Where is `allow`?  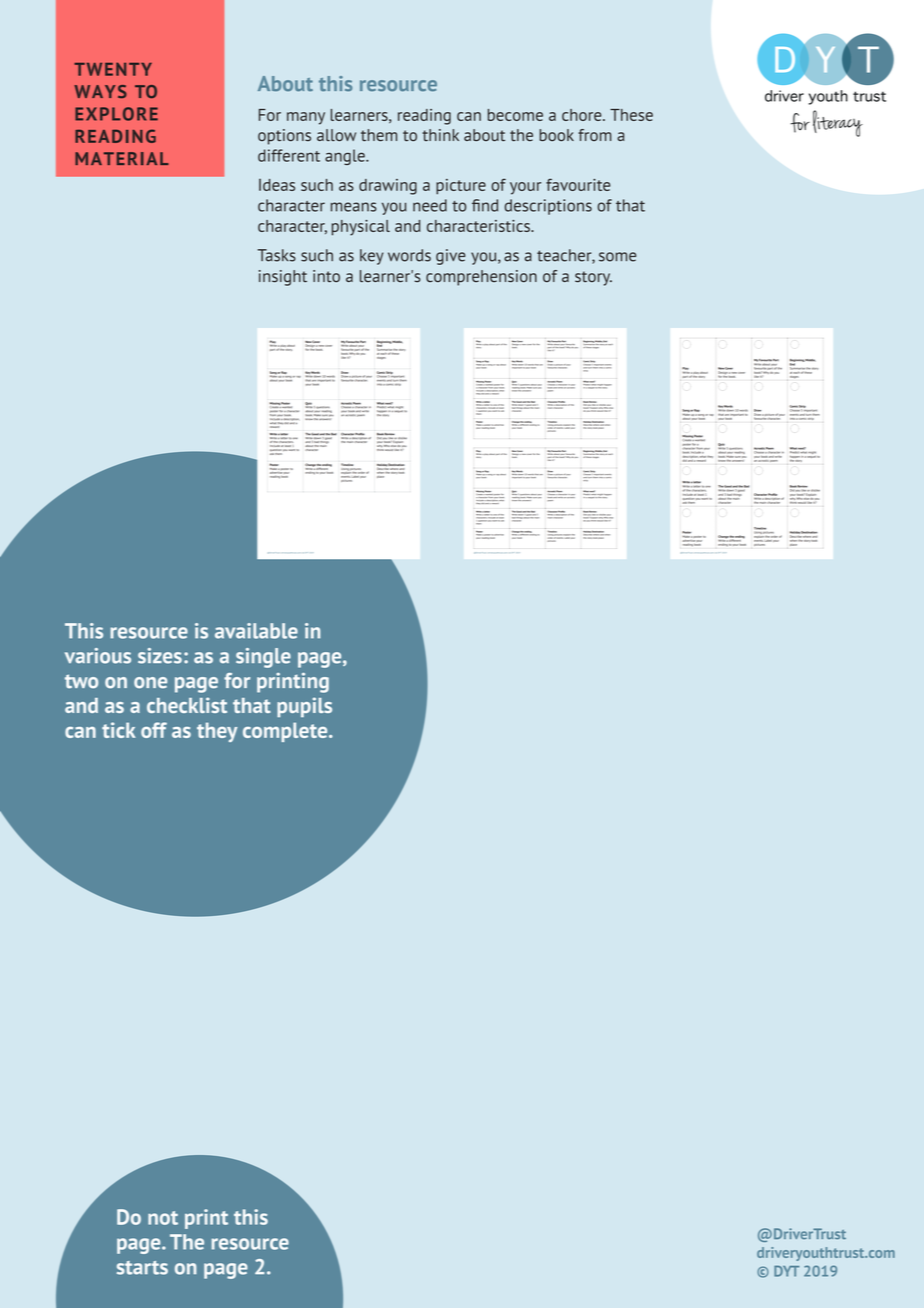 allow is located at coordinates (336, 135).
